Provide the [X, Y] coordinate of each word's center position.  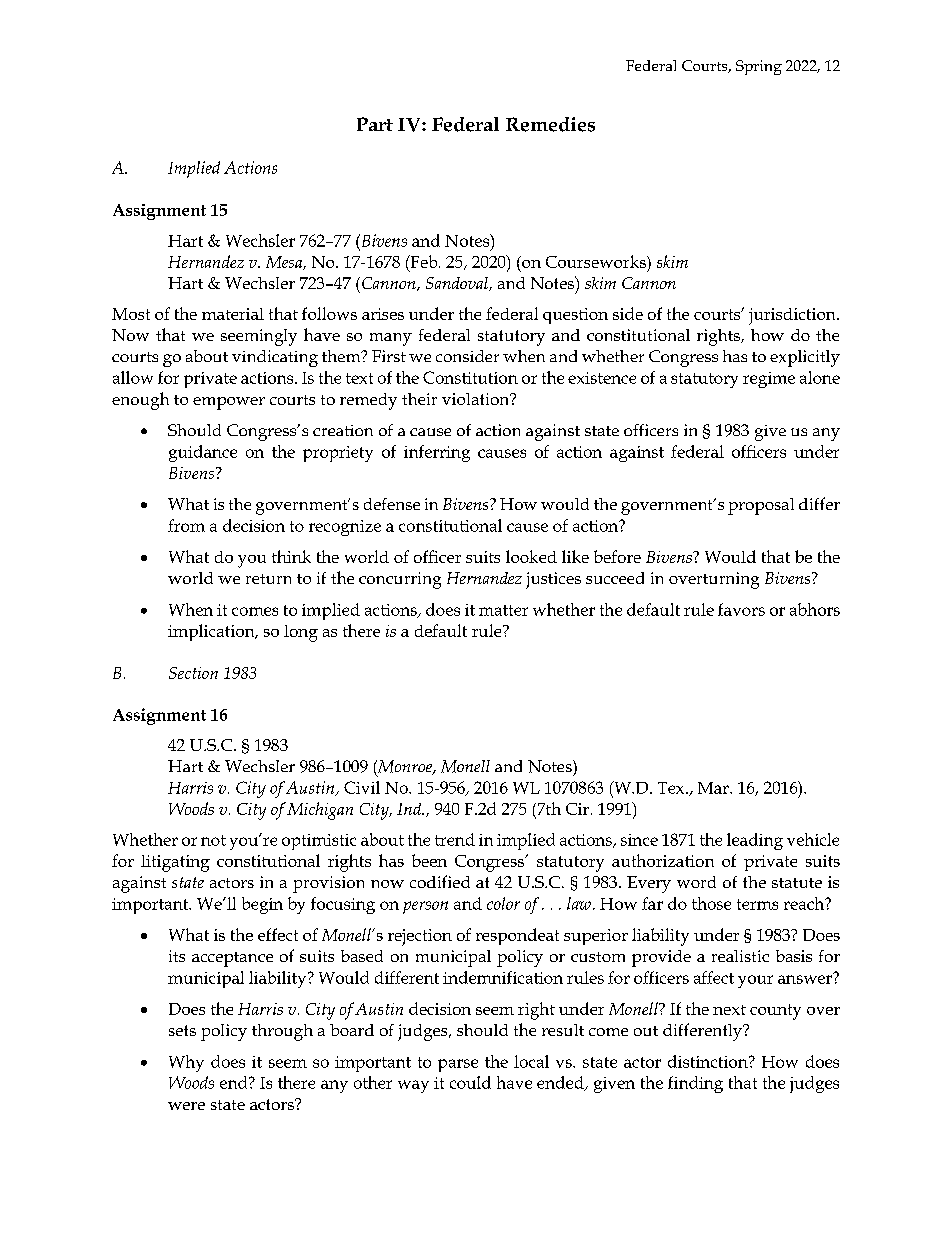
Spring [759, 67]
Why [186, 1063]
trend [455, 839]
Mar [714, 788]
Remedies [550, 124]
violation [477, 399]
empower [229, 403]
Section [193, 673]
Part [375, 124]
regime [769, 380]
